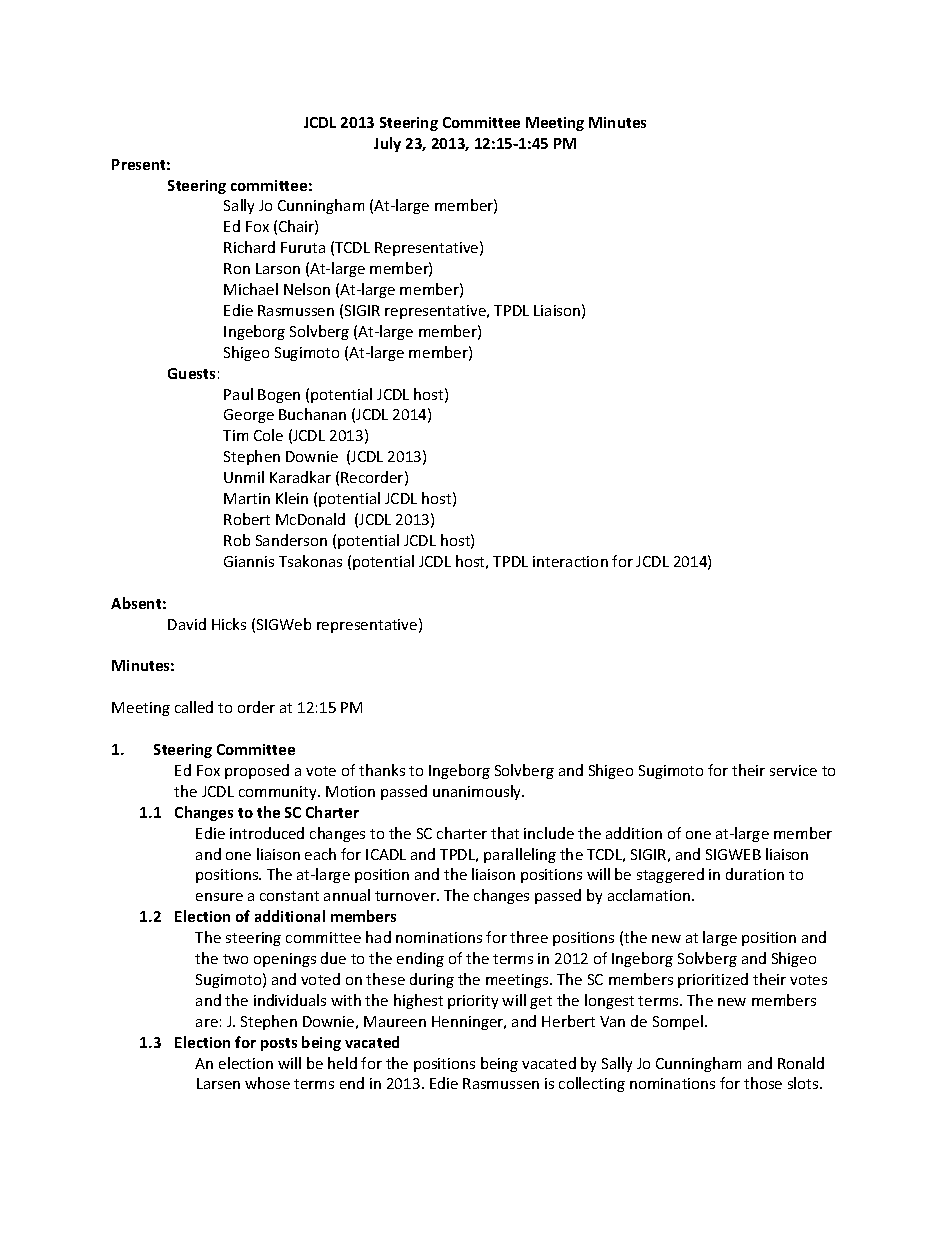 The height and width of the document is (1233, 952). What do you see at coordinates (249, 247) in the document?
I see `Richard` at bounding box center [249, 247].
